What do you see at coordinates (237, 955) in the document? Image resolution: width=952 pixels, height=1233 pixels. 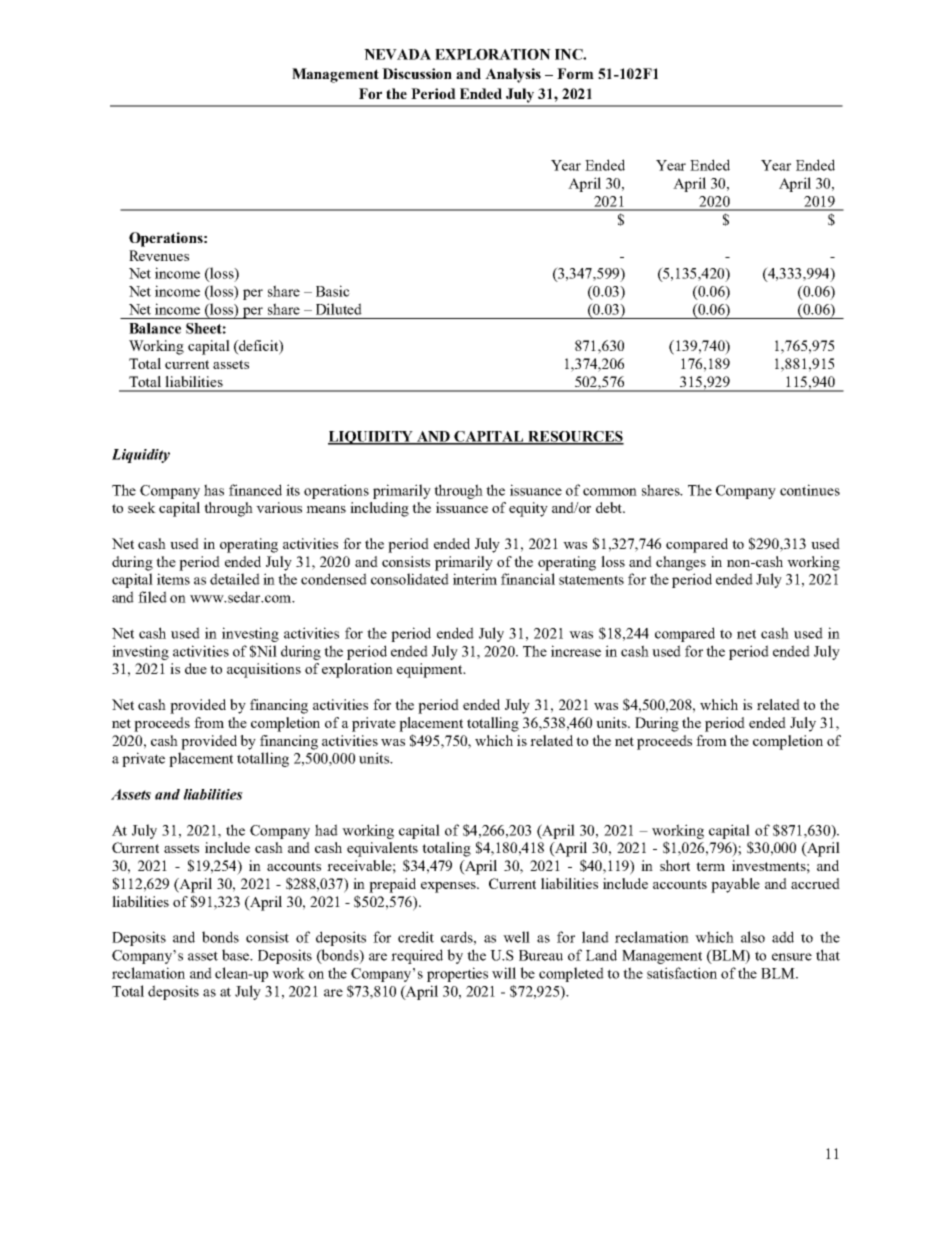 I see `base` at bounding box center [237, 955].
